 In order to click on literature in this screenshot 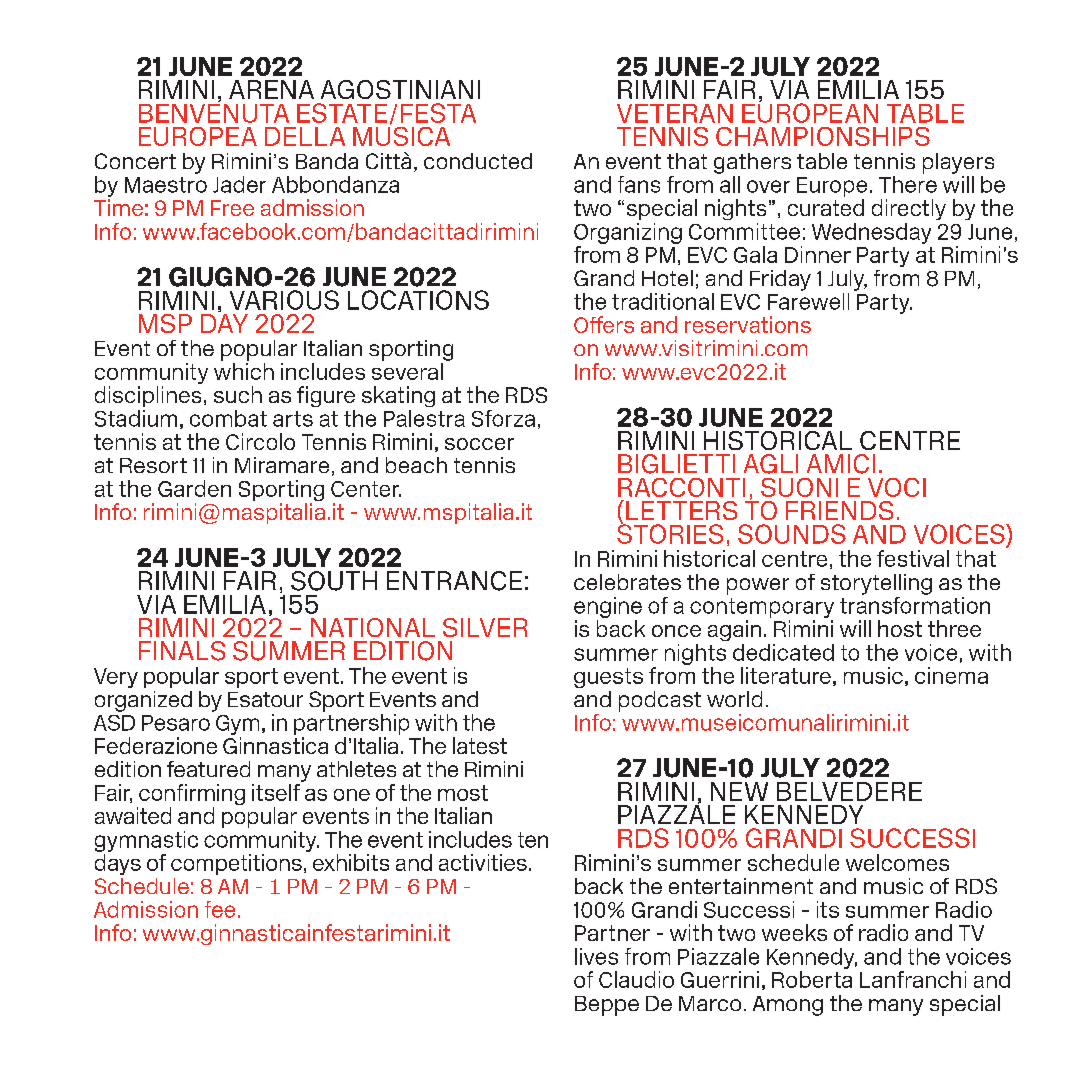, I will do `click(786, 675)`.
